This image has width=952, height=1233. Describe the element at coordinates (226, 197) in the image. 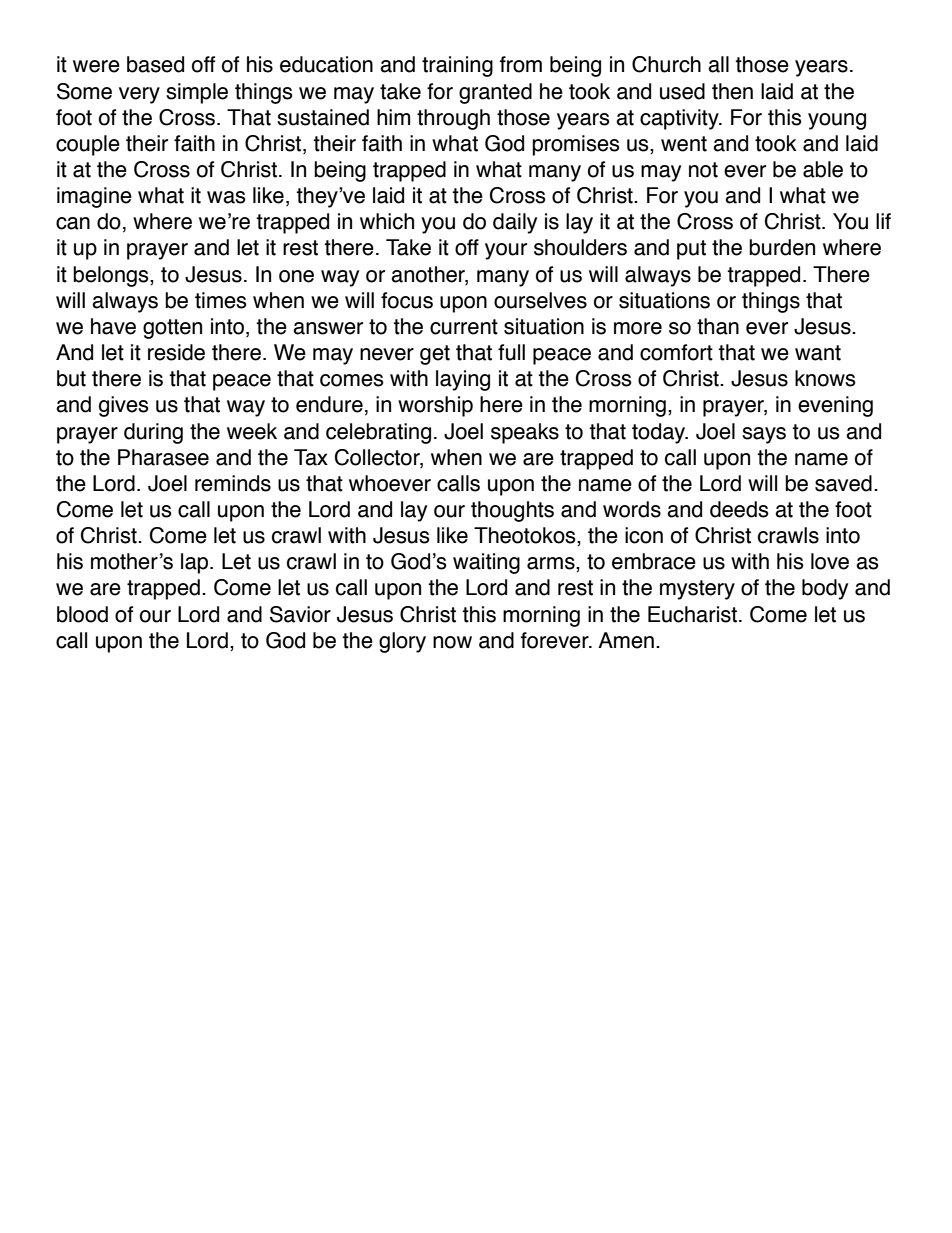

I see `was` at that location.
